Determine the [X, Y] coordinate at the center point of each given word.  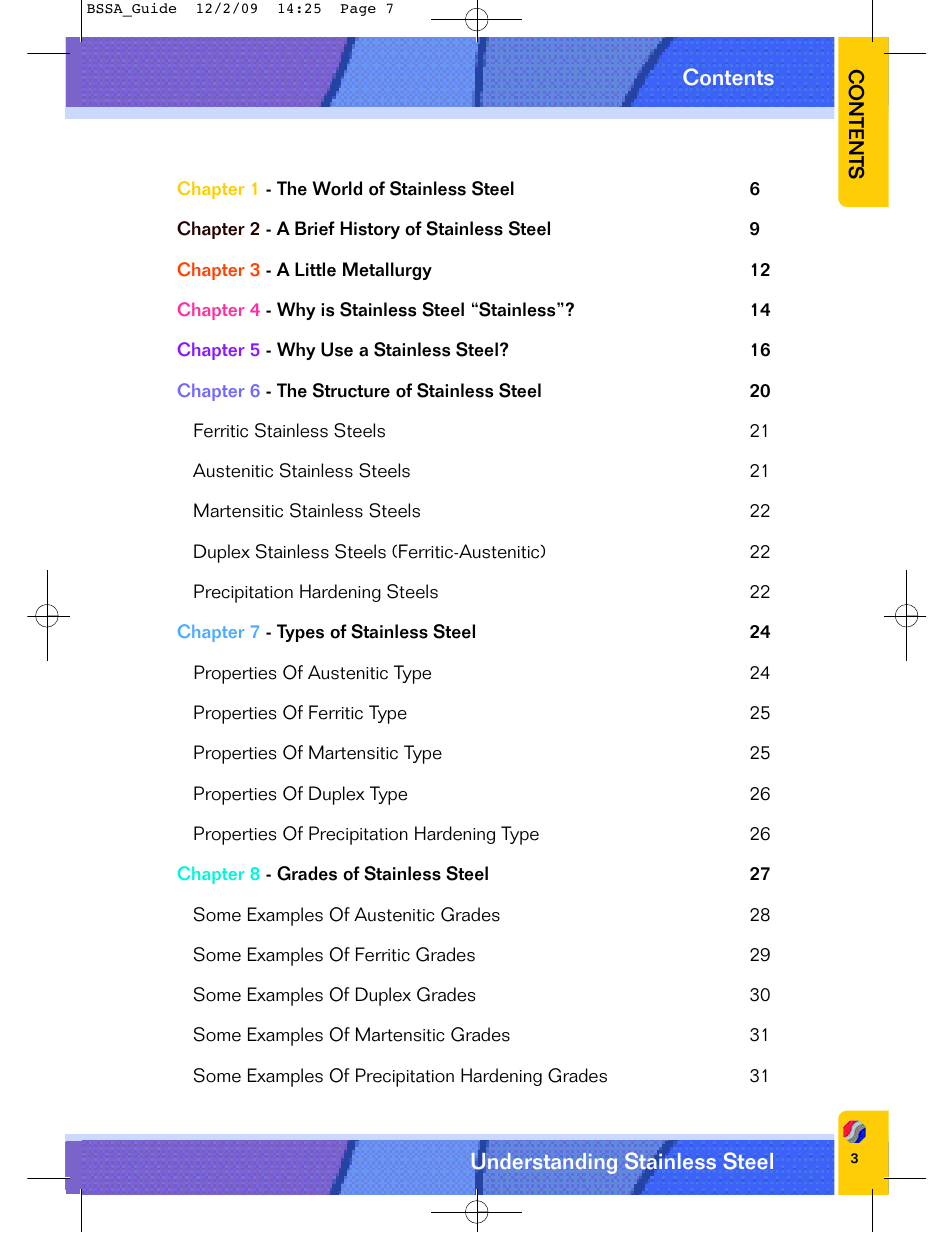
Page [358, 10]
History [370, 230]
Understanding [544, 1164]
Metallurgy [387, 271]
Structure [351, 390]
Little [315, 269]
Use [337, 349]
